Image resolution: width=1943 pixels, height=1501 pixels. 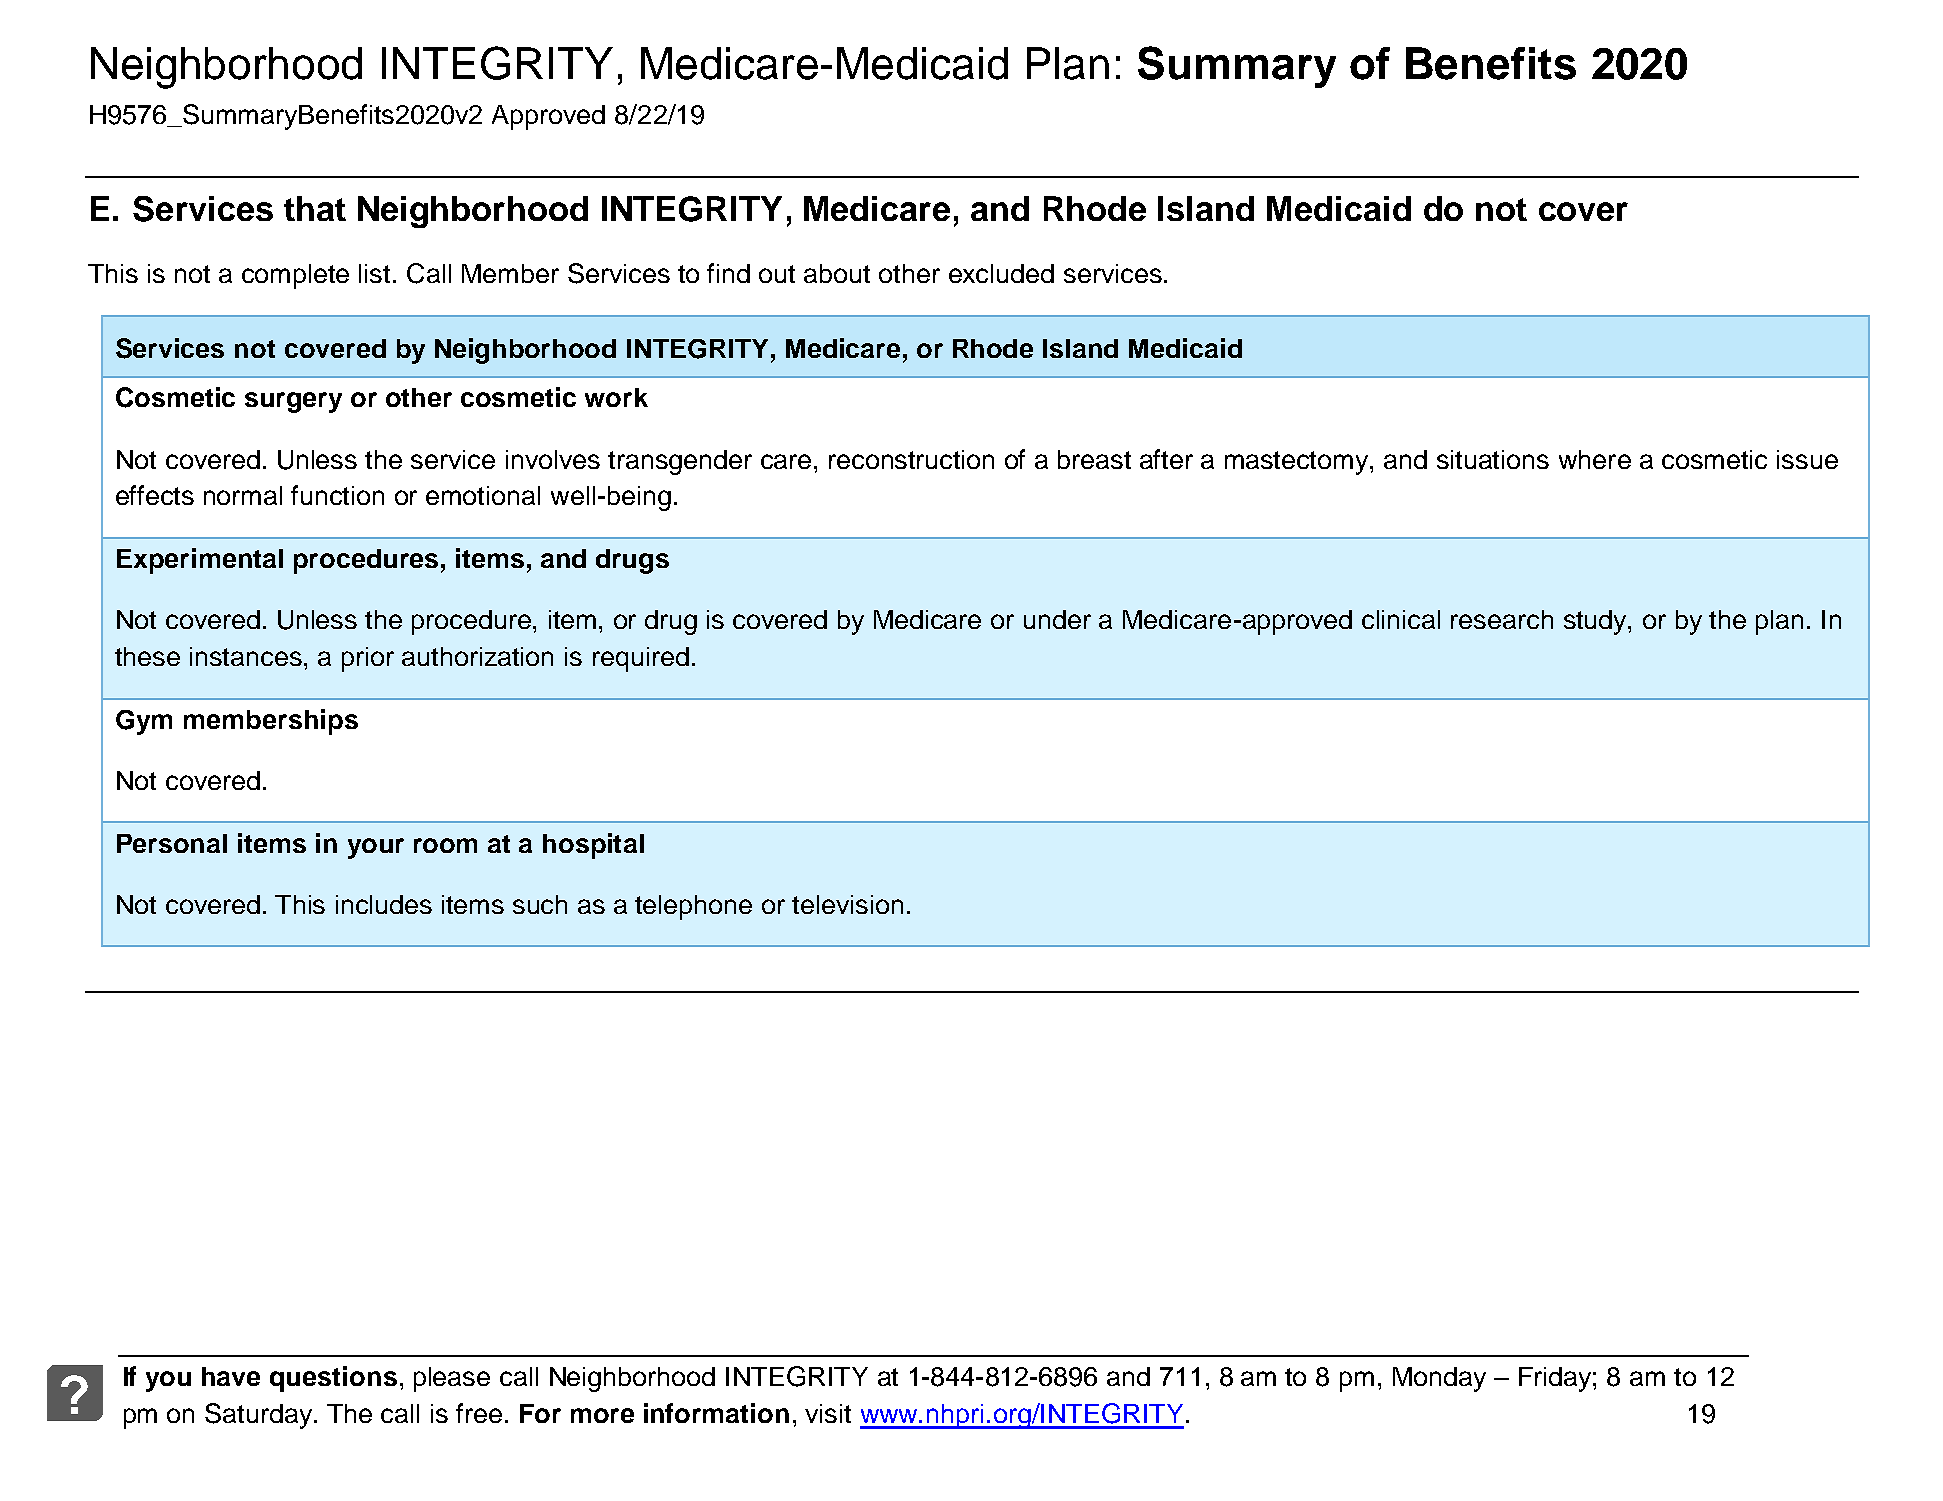 What do you see at coordinates (374, 273) in the screenshot?
I see `list` at bounding box center [374, 273].
